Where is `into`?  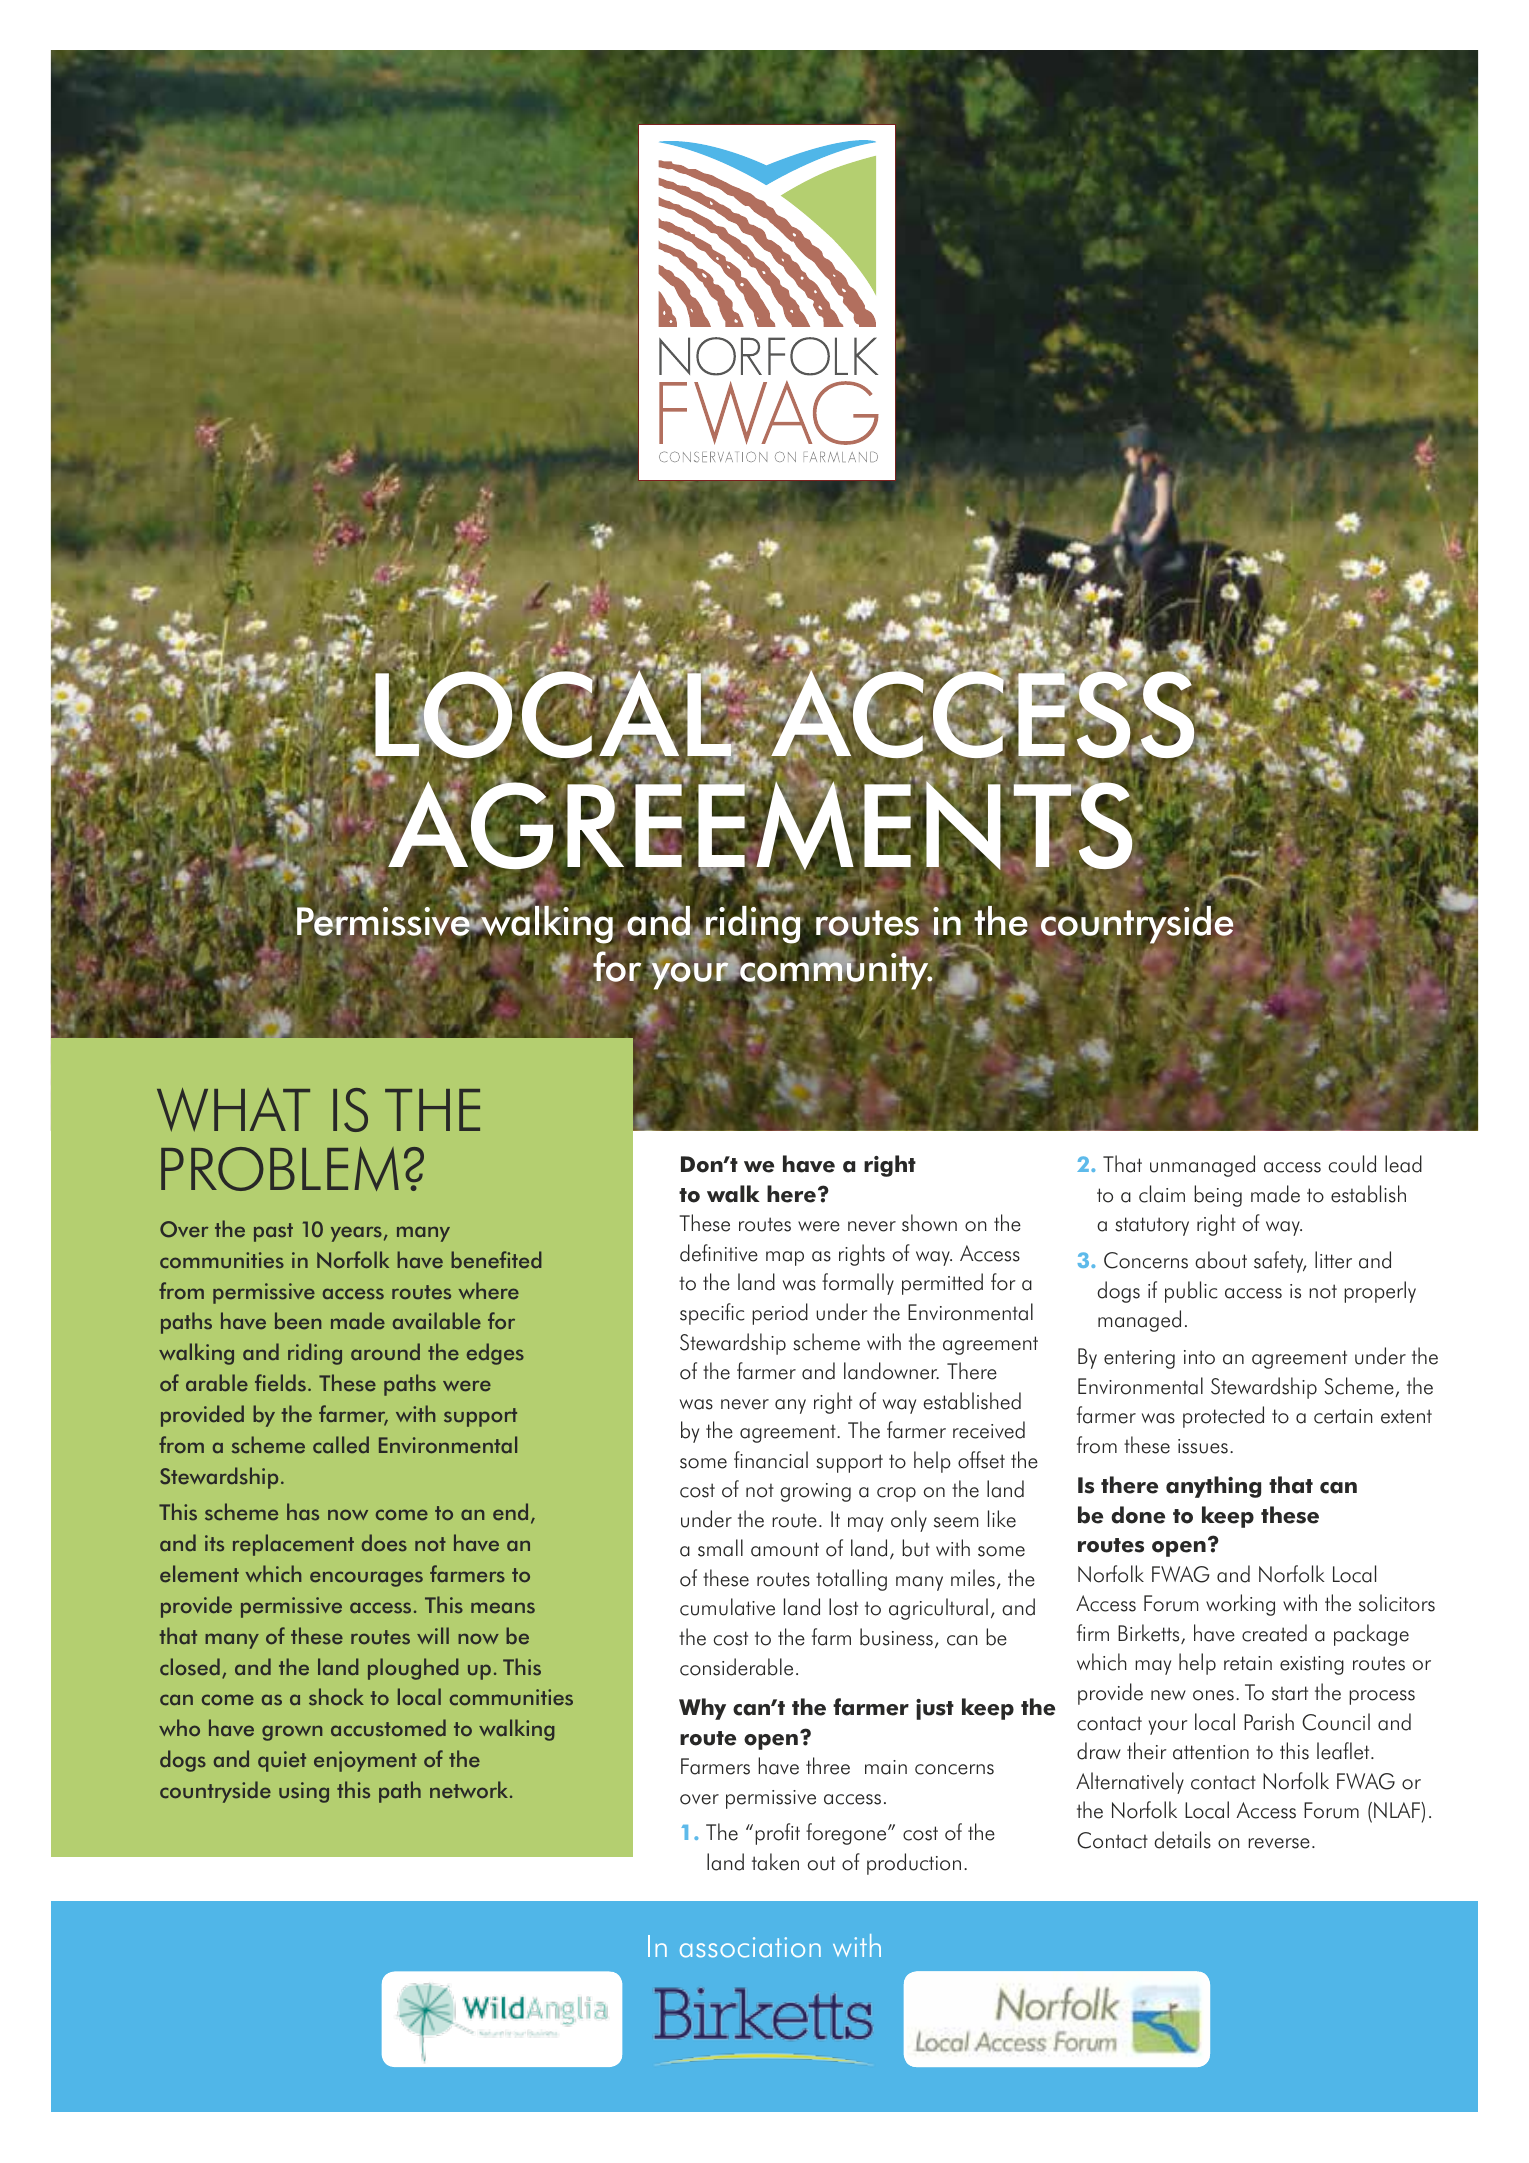 into is located at coordinates (1199, 1357).
